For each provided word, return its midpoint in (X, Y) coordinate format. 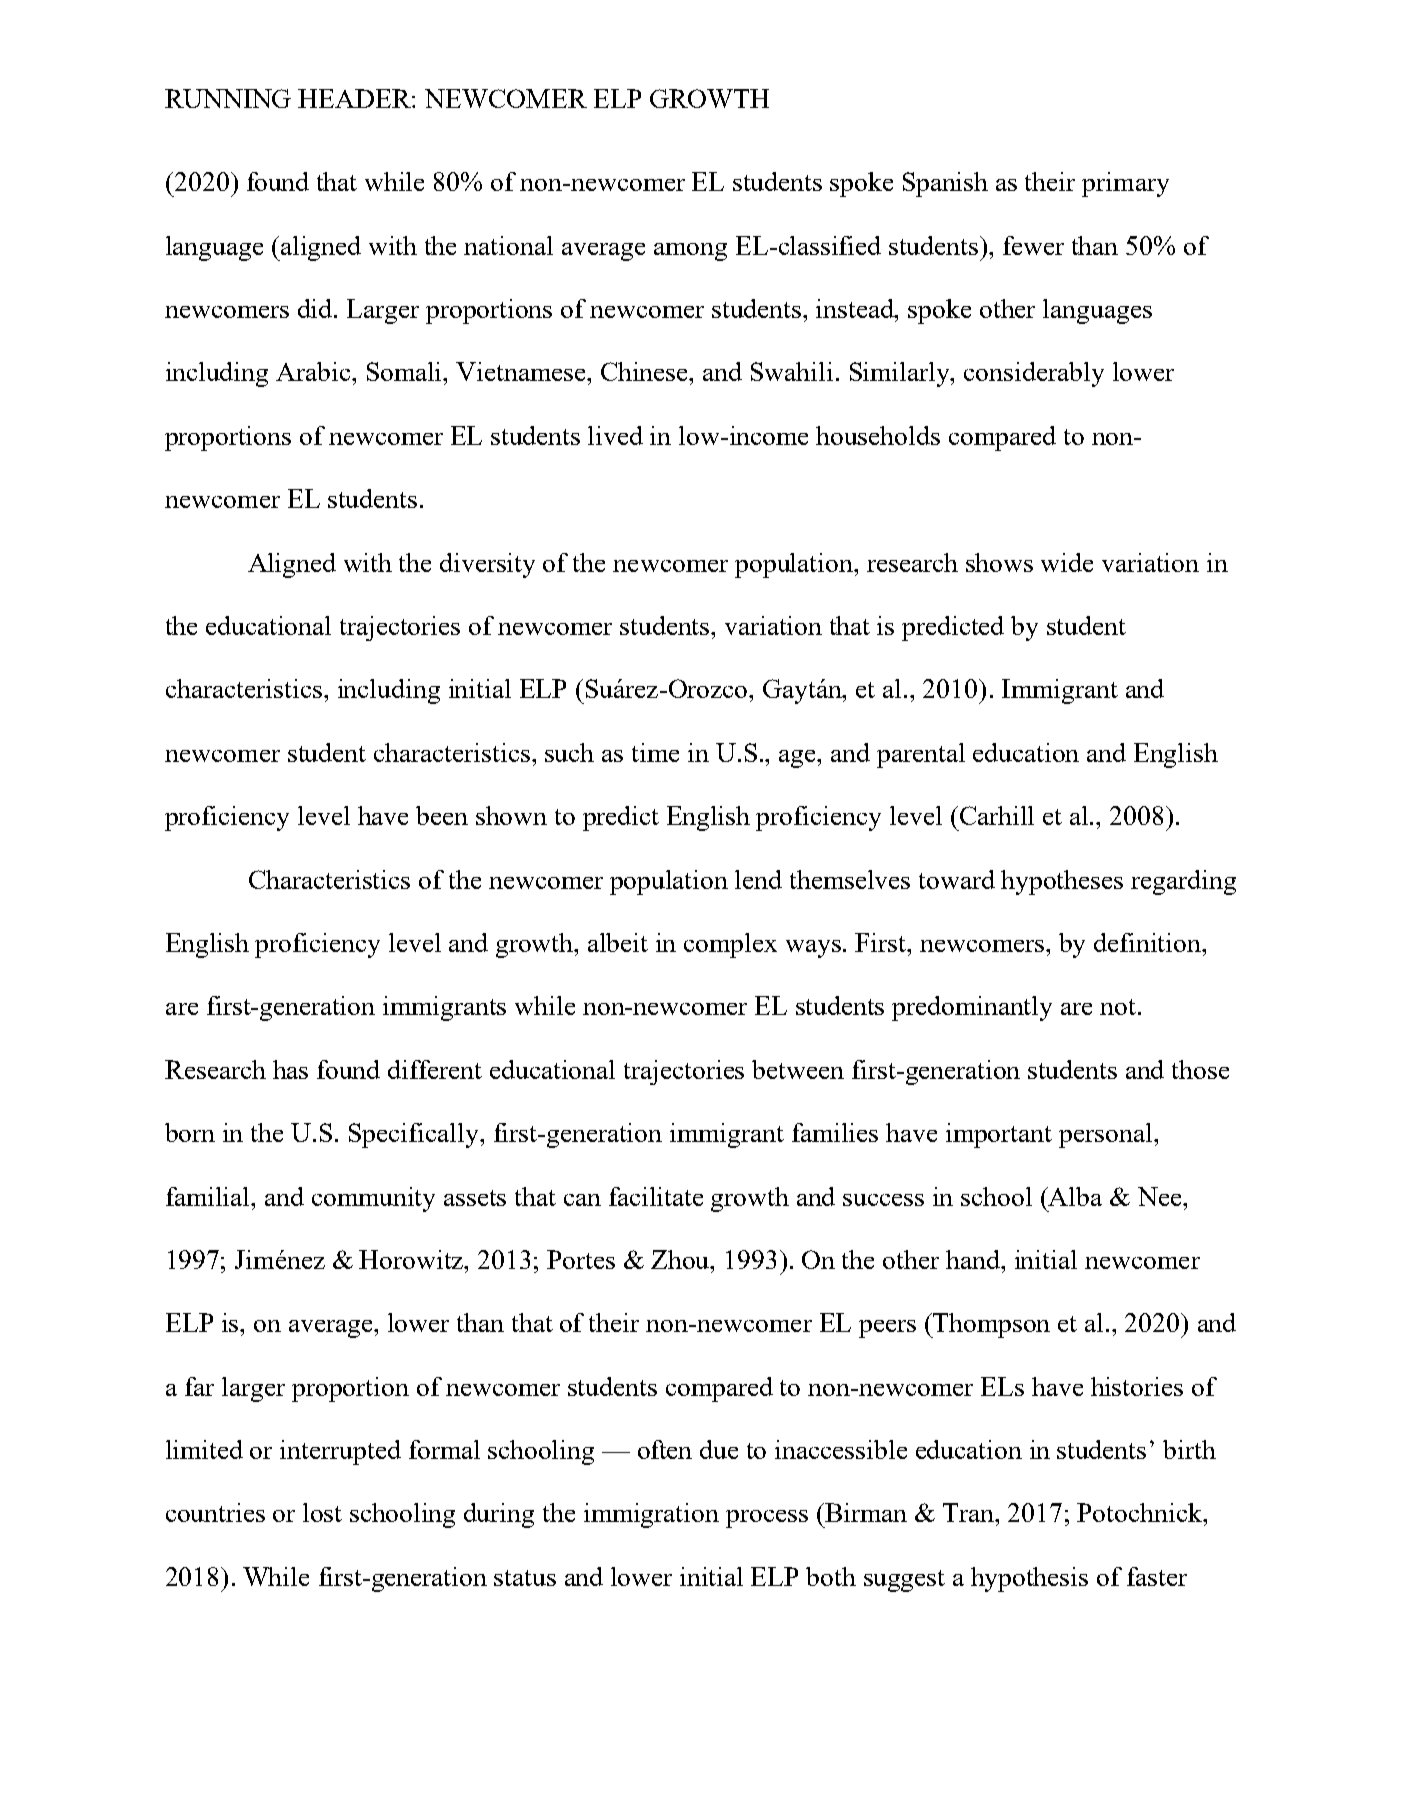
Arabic (314, 371)
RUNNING (228, 98)
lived (615, 435)
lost (322, 1512)
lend (758, 879)
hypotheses (1062, 882)
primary (1125, 184)
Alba (1074, 1196)
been (442, 815)
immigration (651, 1515)
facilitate (656, 1196)
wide (1067, 562)
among (690, 252)
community (373, 1199)
